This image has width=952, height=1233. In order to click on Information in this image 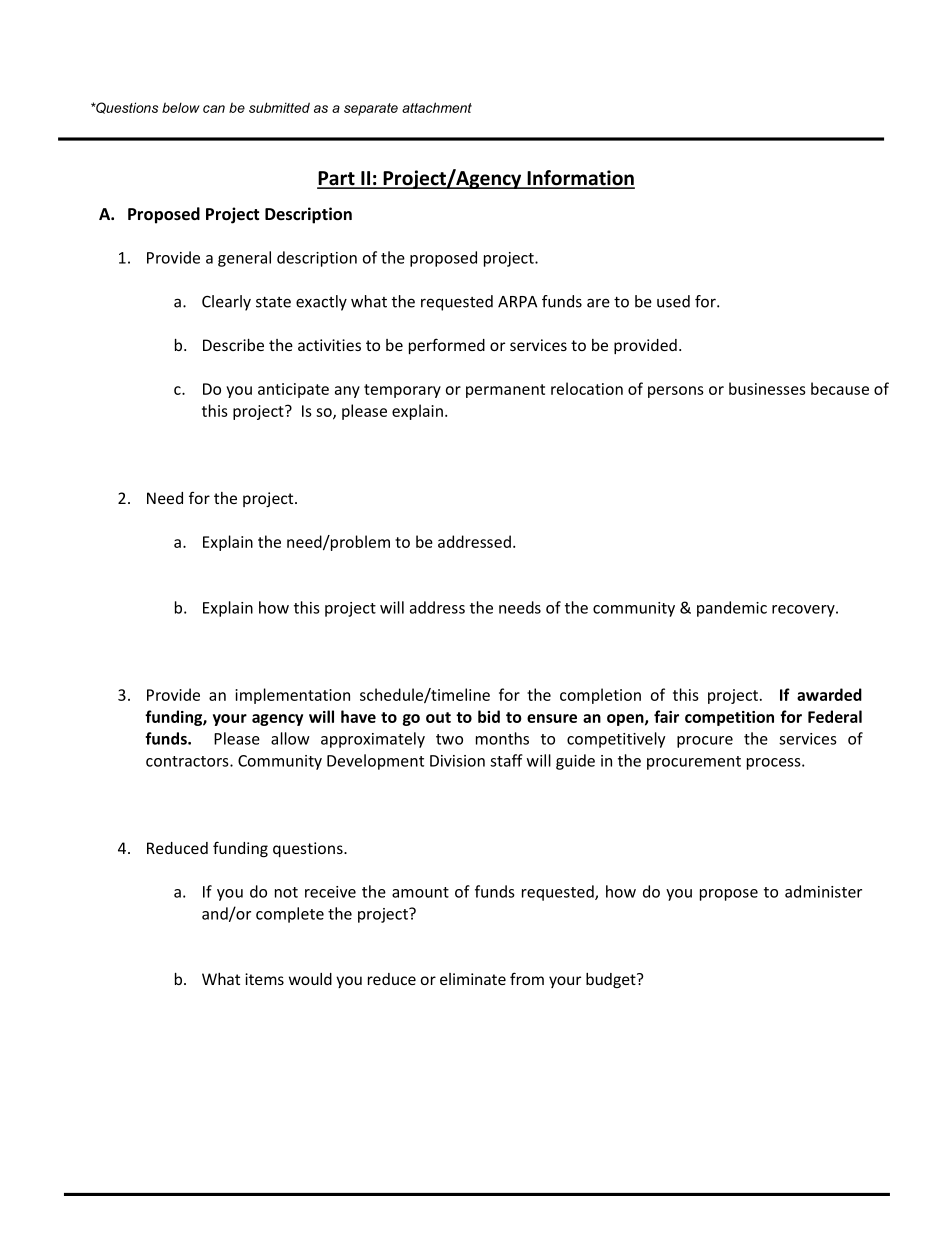, I will do `click(580, 179)`.
